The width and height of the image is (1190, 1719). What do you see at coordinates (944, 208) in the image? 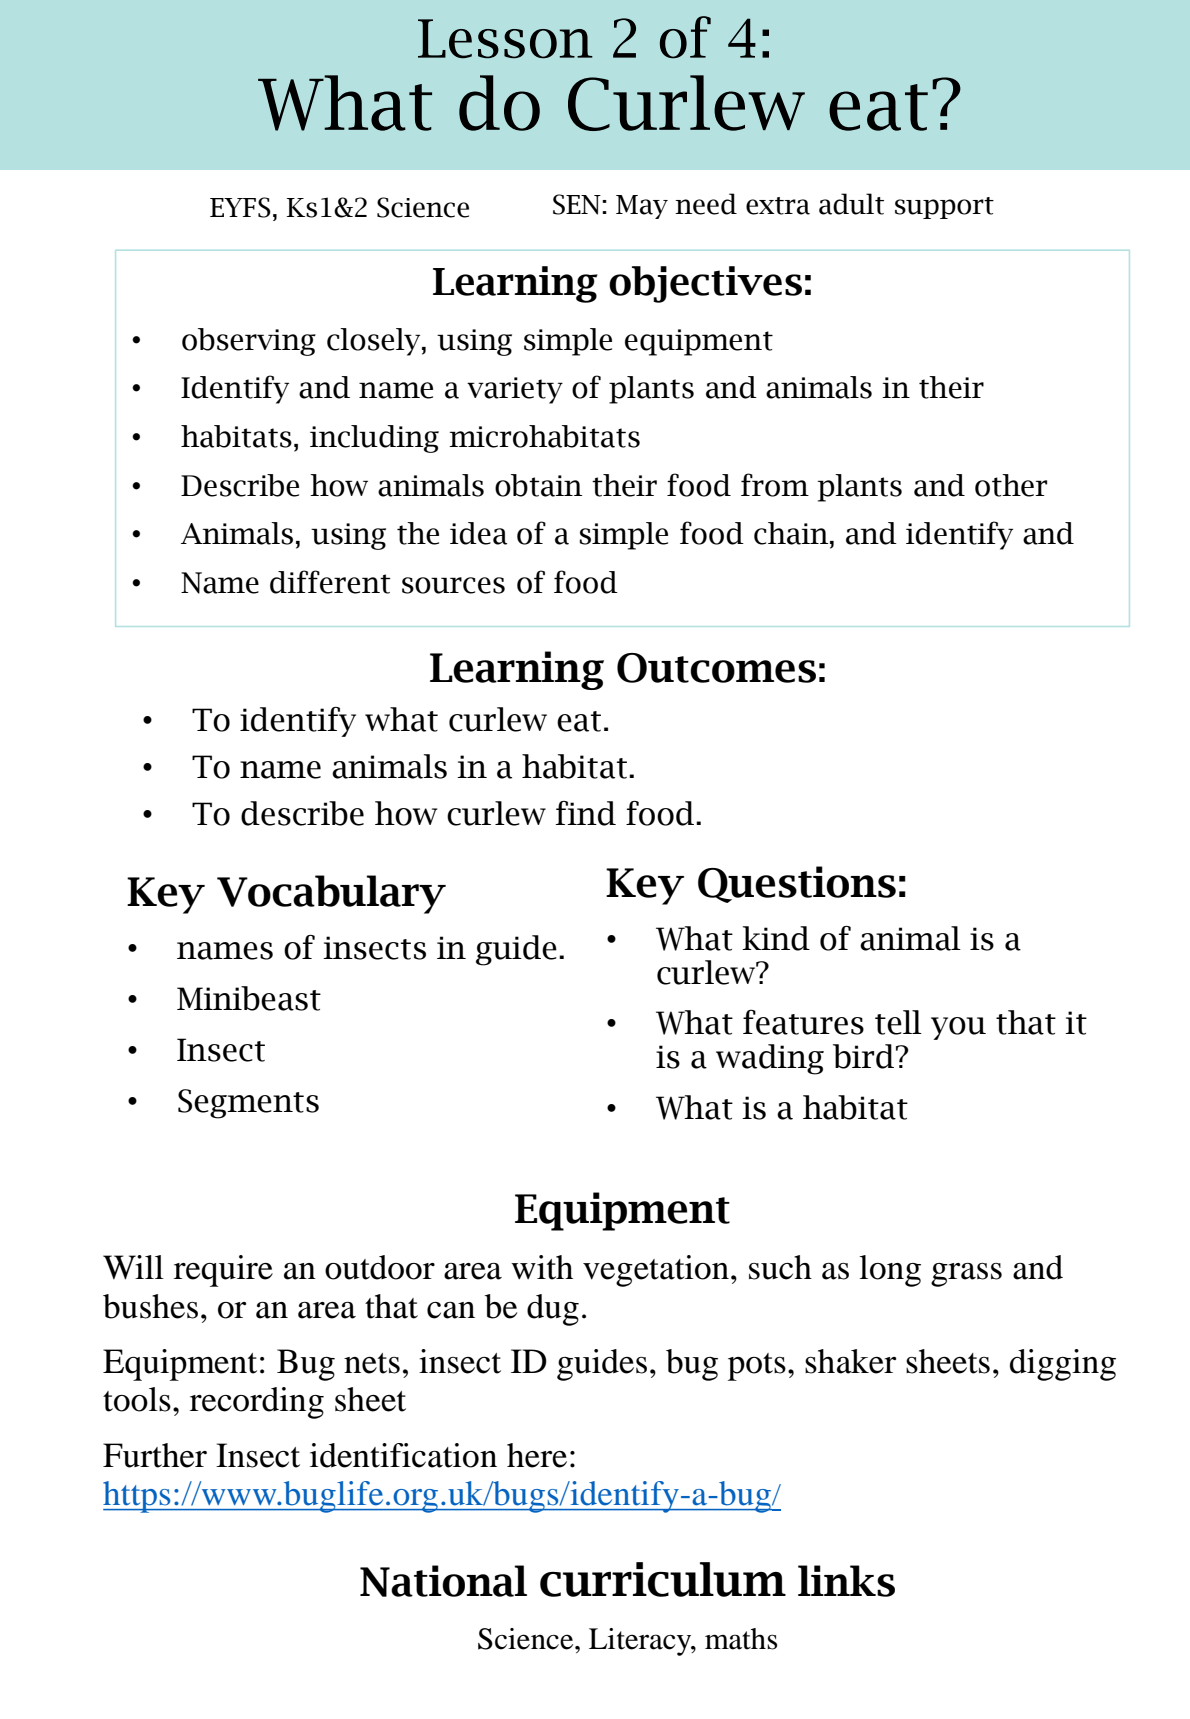
I see `support` at bounding box center [944, 208].
